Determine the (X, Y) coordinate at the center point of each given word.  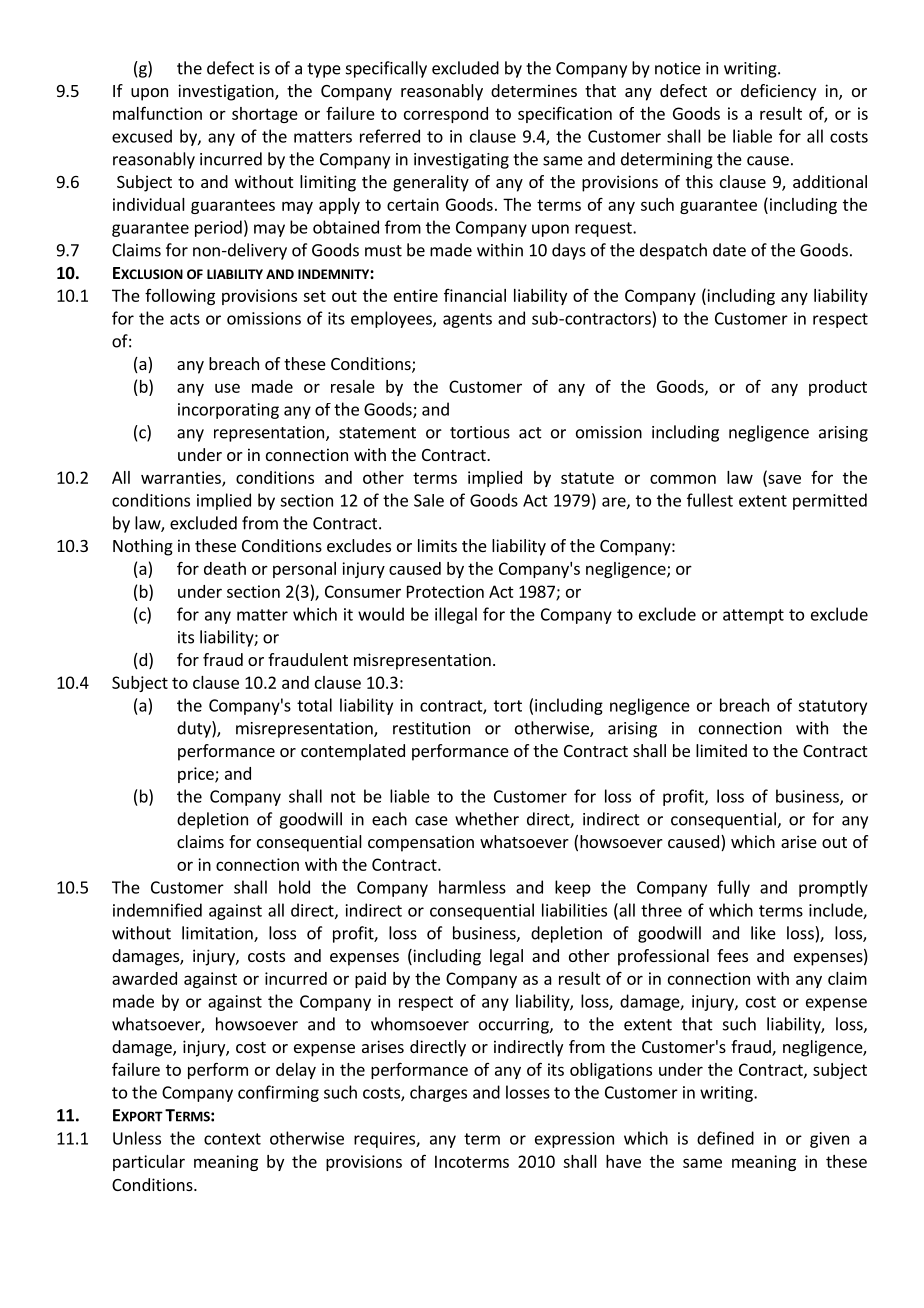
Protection (445, 591)
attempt (753, 616)
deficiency (778, 92)
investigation (227, 92)
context (232, 1139)
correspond (446, 115)
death (225, 568)
